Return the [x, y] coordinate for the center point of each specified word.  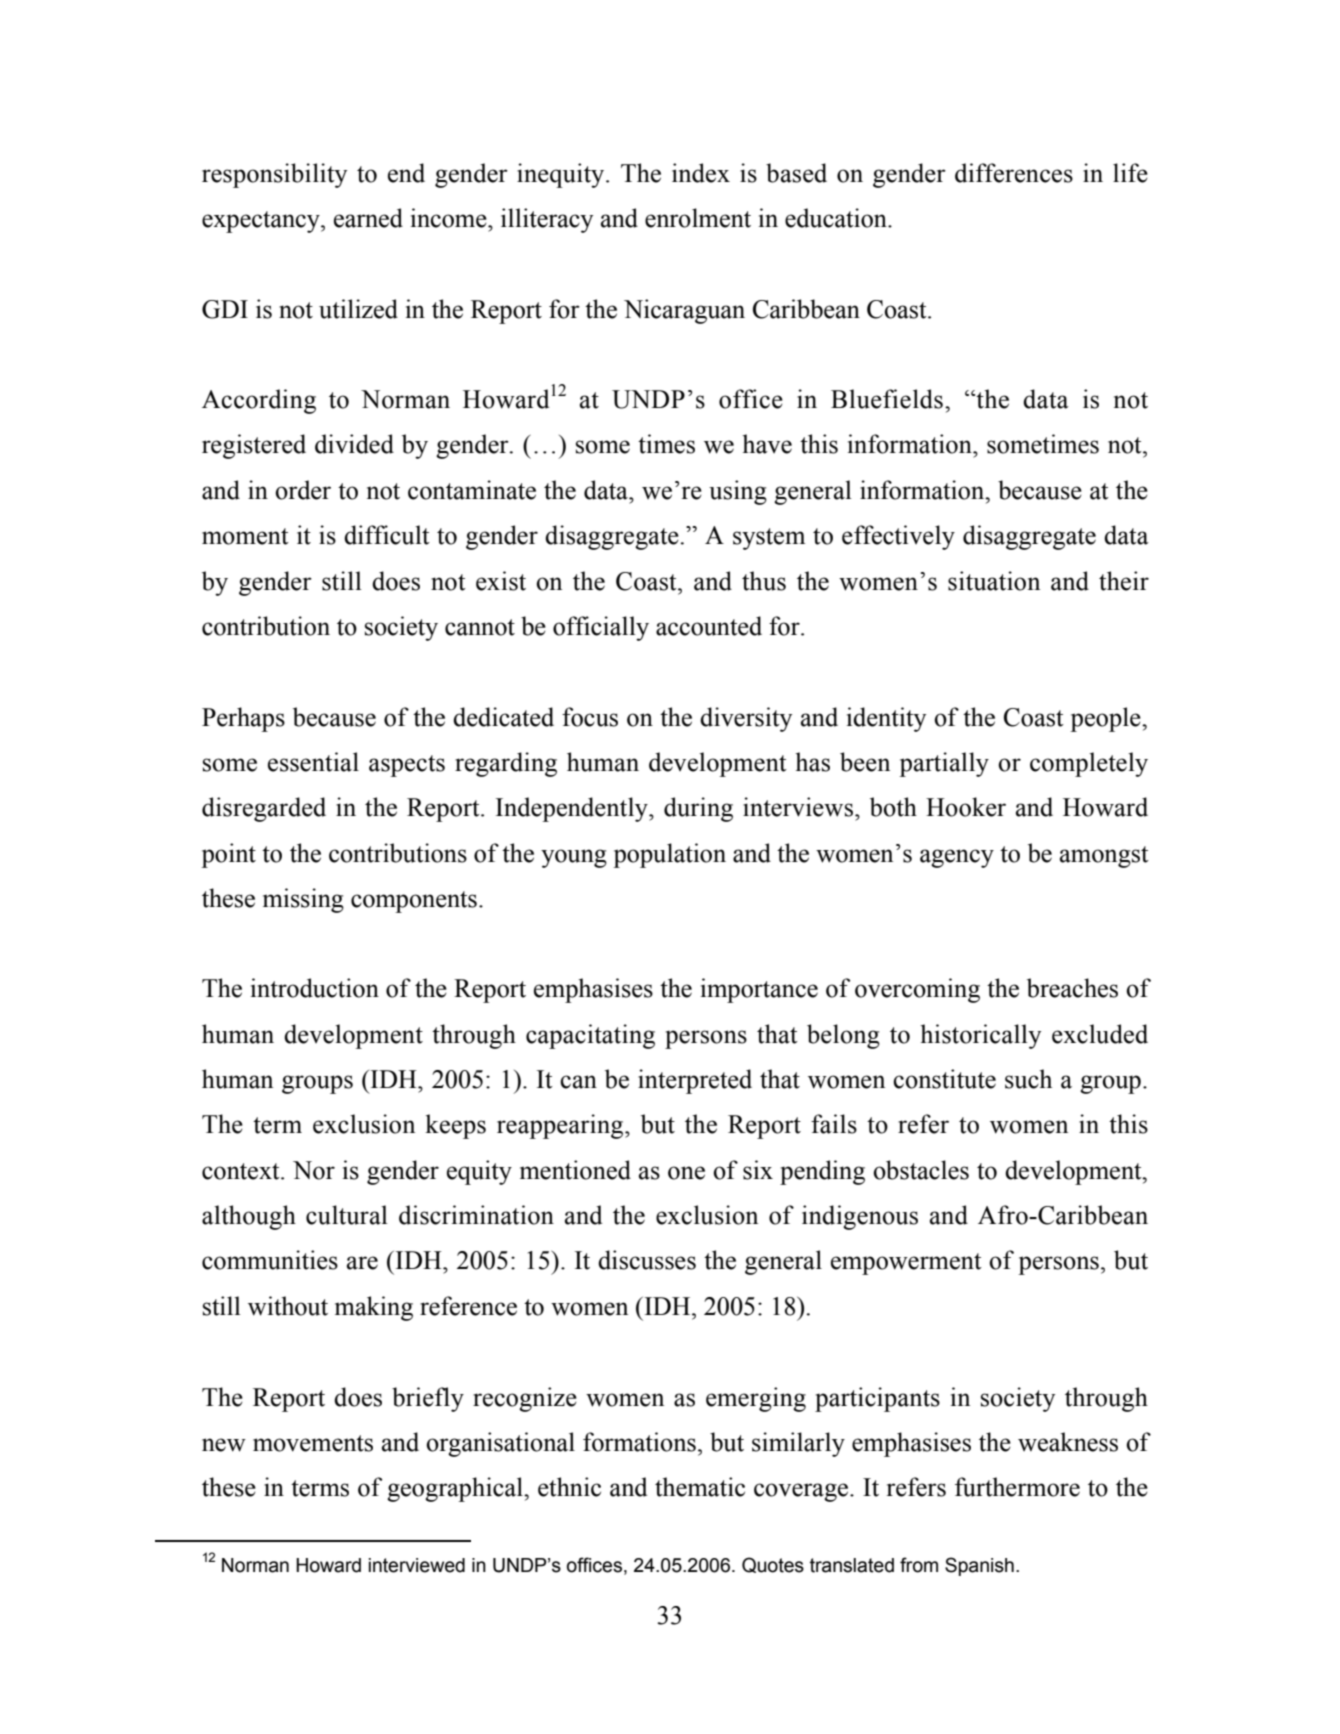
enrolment [698, 218]
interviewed [417, 1565]
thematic [700, 1487]
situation [994, 581]
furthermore [1017, 1487]
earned [368, 218]
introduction [315, 988]
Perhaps [243, 719]
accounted [709, 626]
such [1028, 1079]
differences [1014, 173]
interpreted [695, 1081]
